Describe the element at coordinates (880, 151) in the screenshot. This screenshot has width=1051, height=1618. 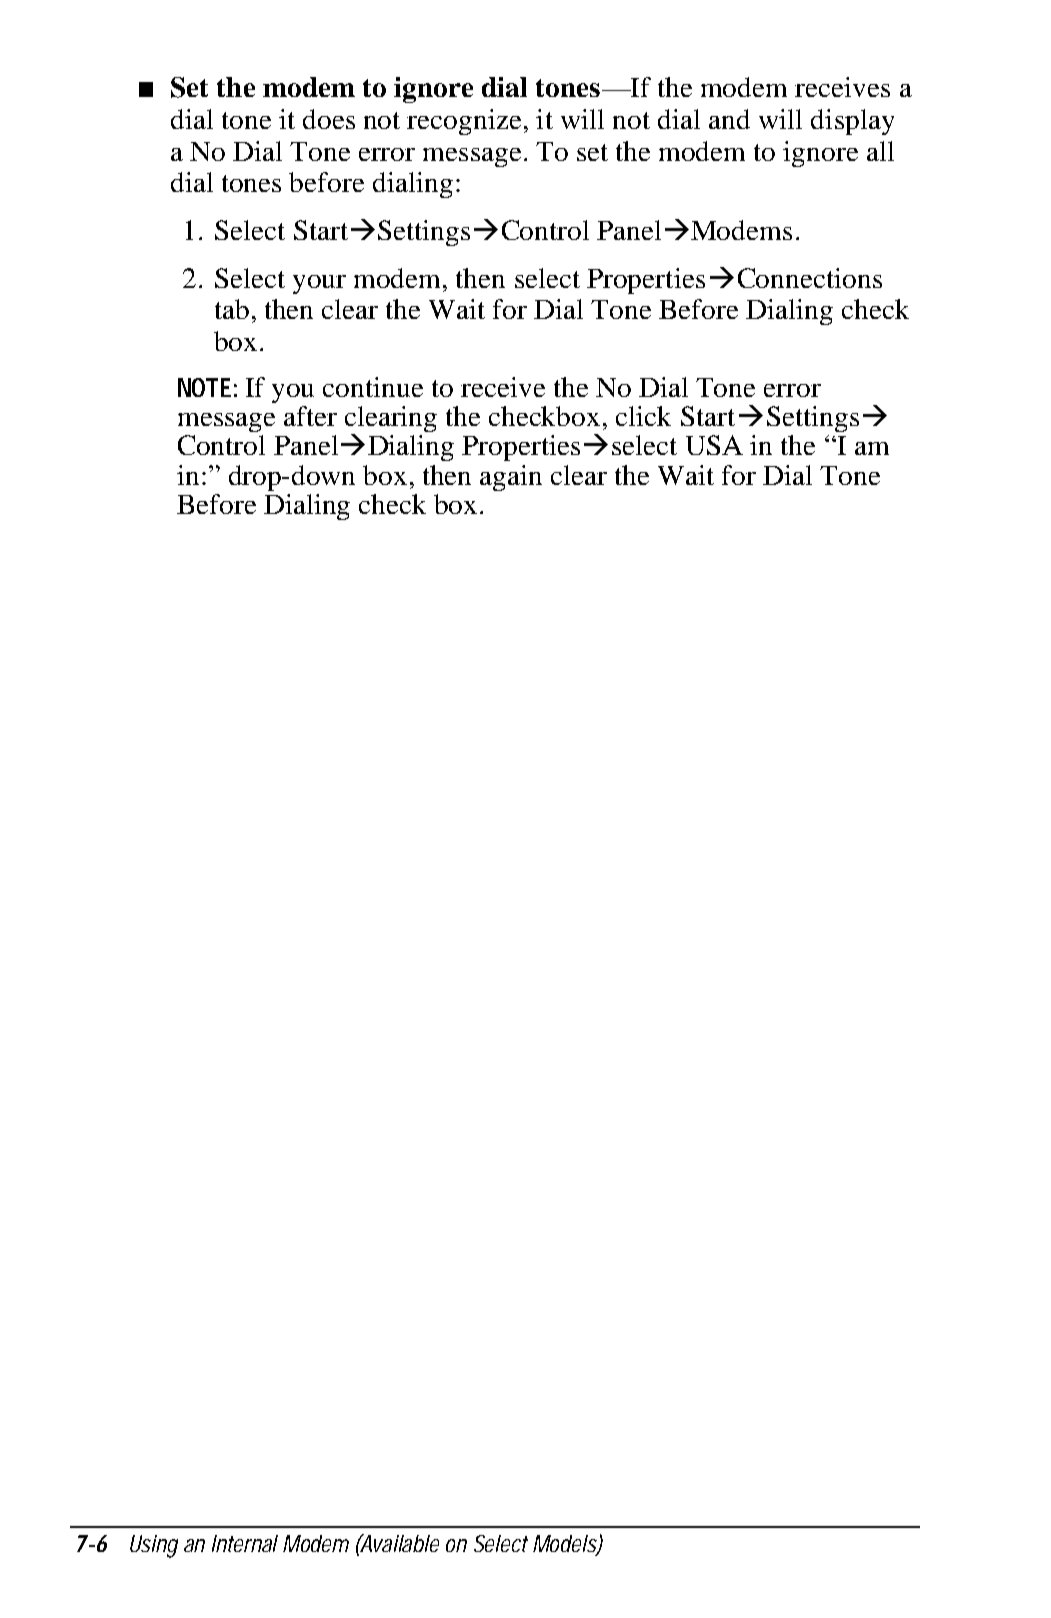
I see `all` at that location.
